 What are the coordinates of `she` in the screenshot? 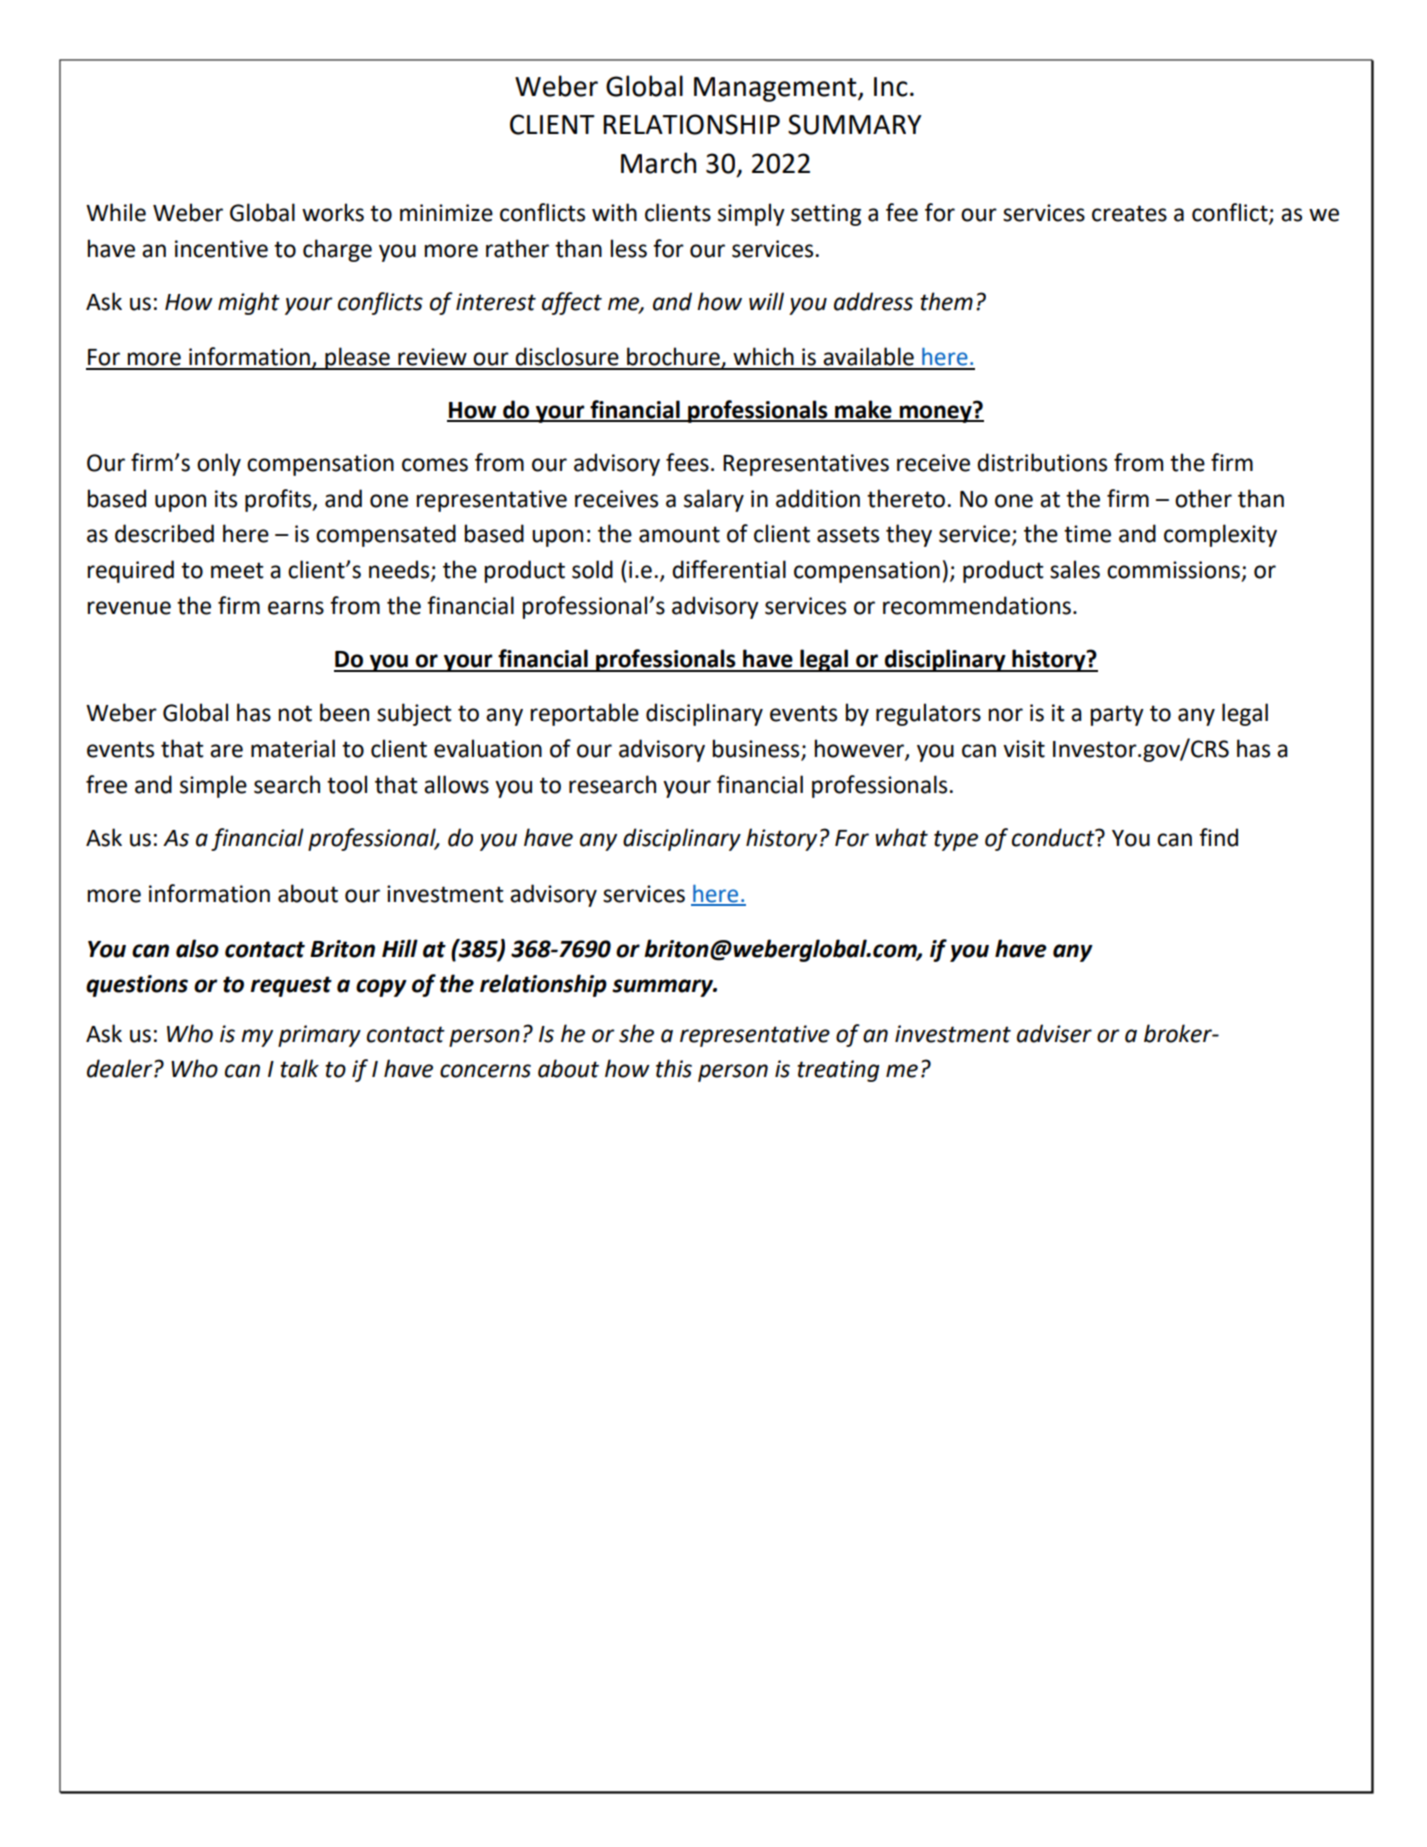 It's located at (636, 1033).
